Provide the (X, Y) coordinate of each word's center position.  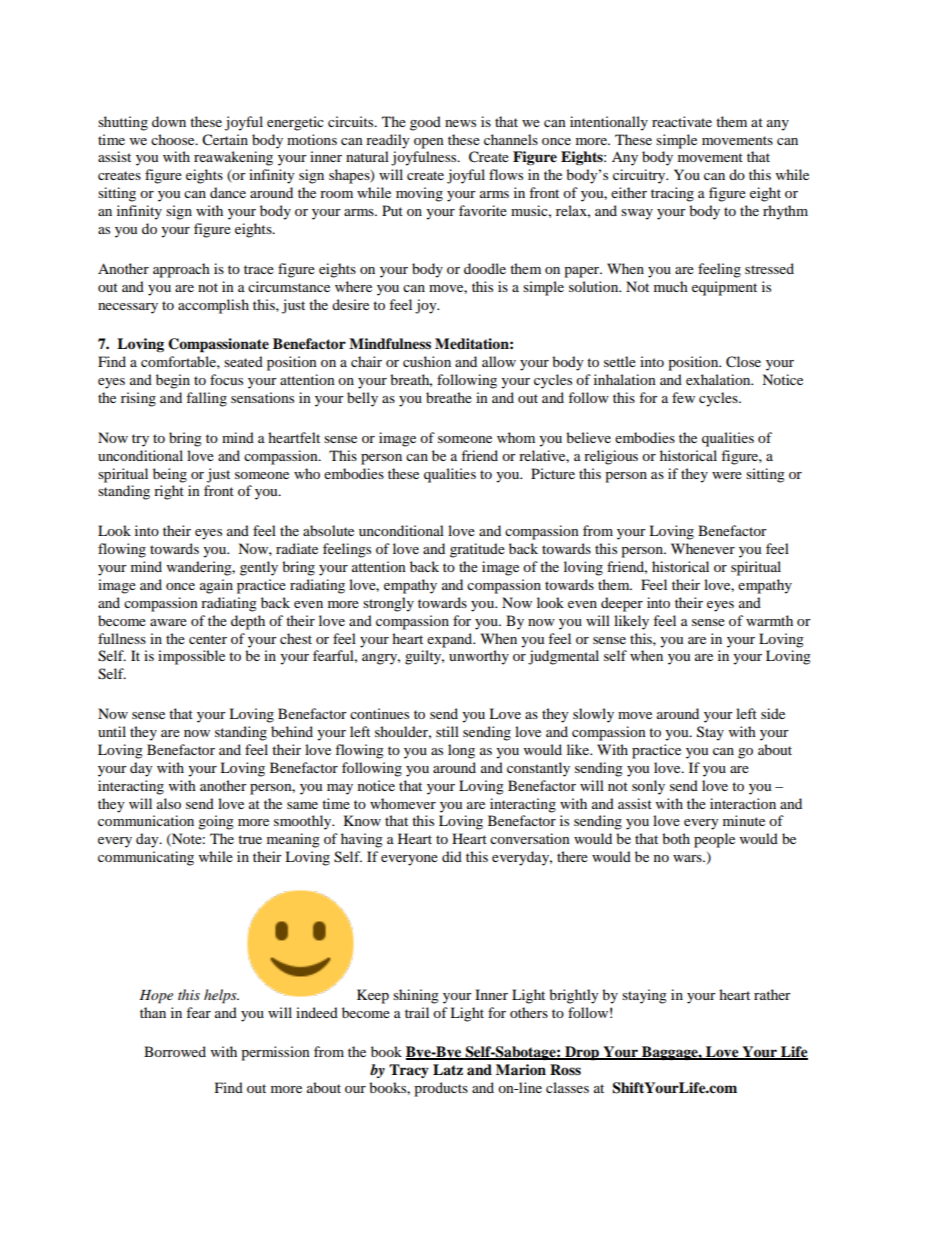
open (429, 143)
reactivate (682, 121)
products (441, 1089)
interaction (743, 803)
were (727, 475)
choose (174, 139)
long (461, 751)
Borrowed (175, 1051)
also (169, 803)
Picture (553, 473)
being (170, 475)
